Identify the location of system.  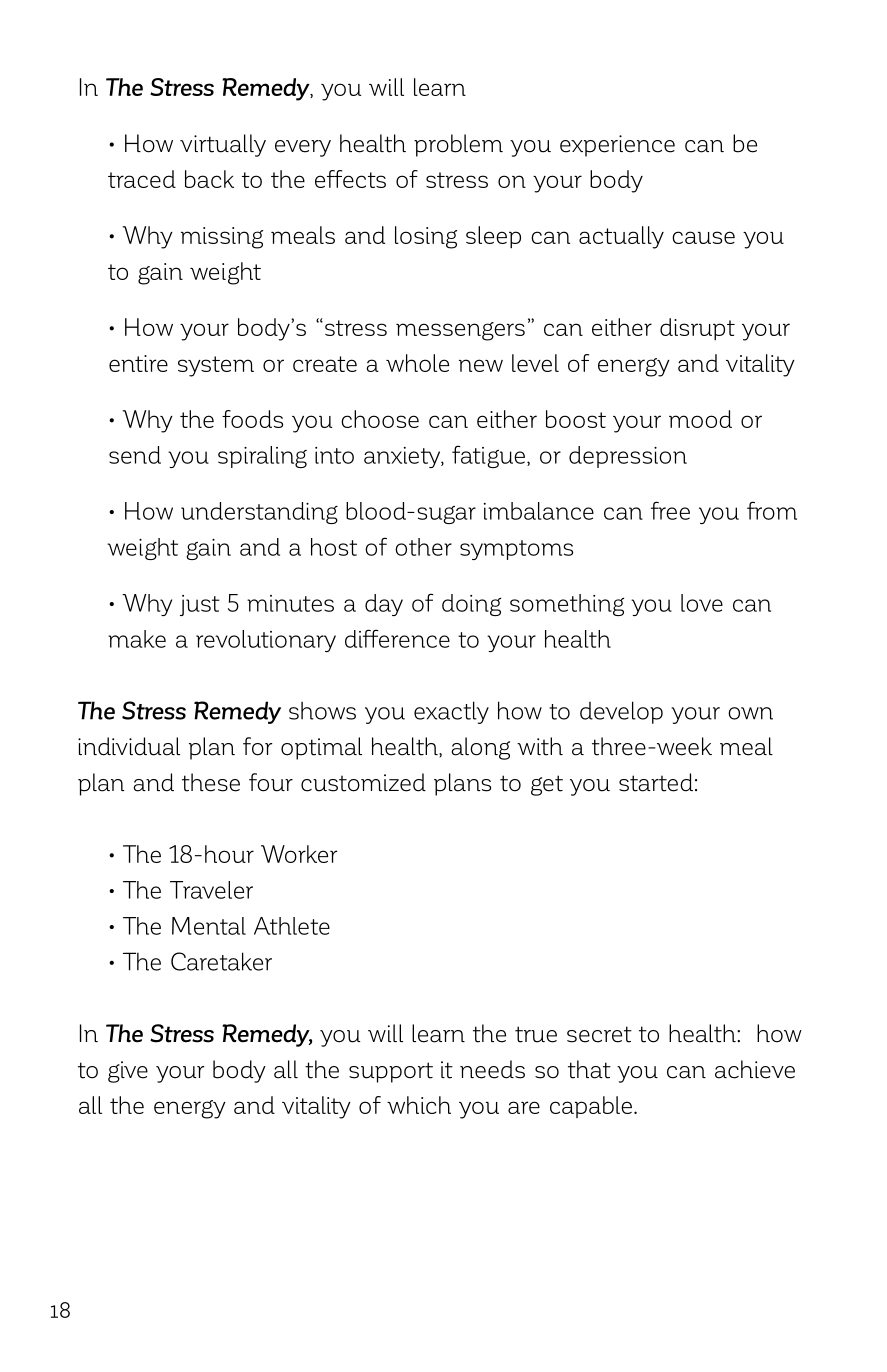
(216, 366).
